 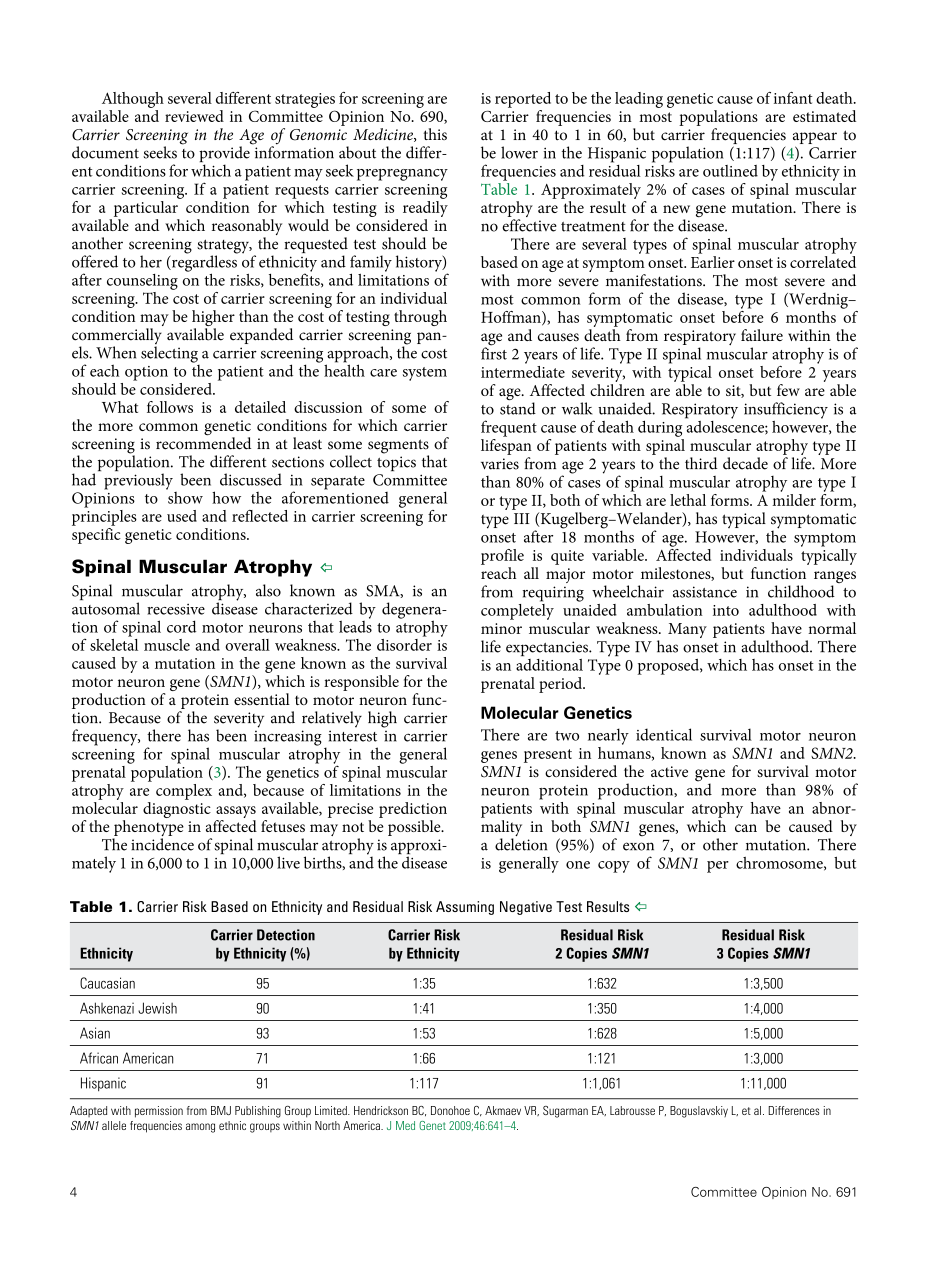 What do you see at coordinates (726, 610) in the page?
I see `into` at bounding box center [726, 610].
